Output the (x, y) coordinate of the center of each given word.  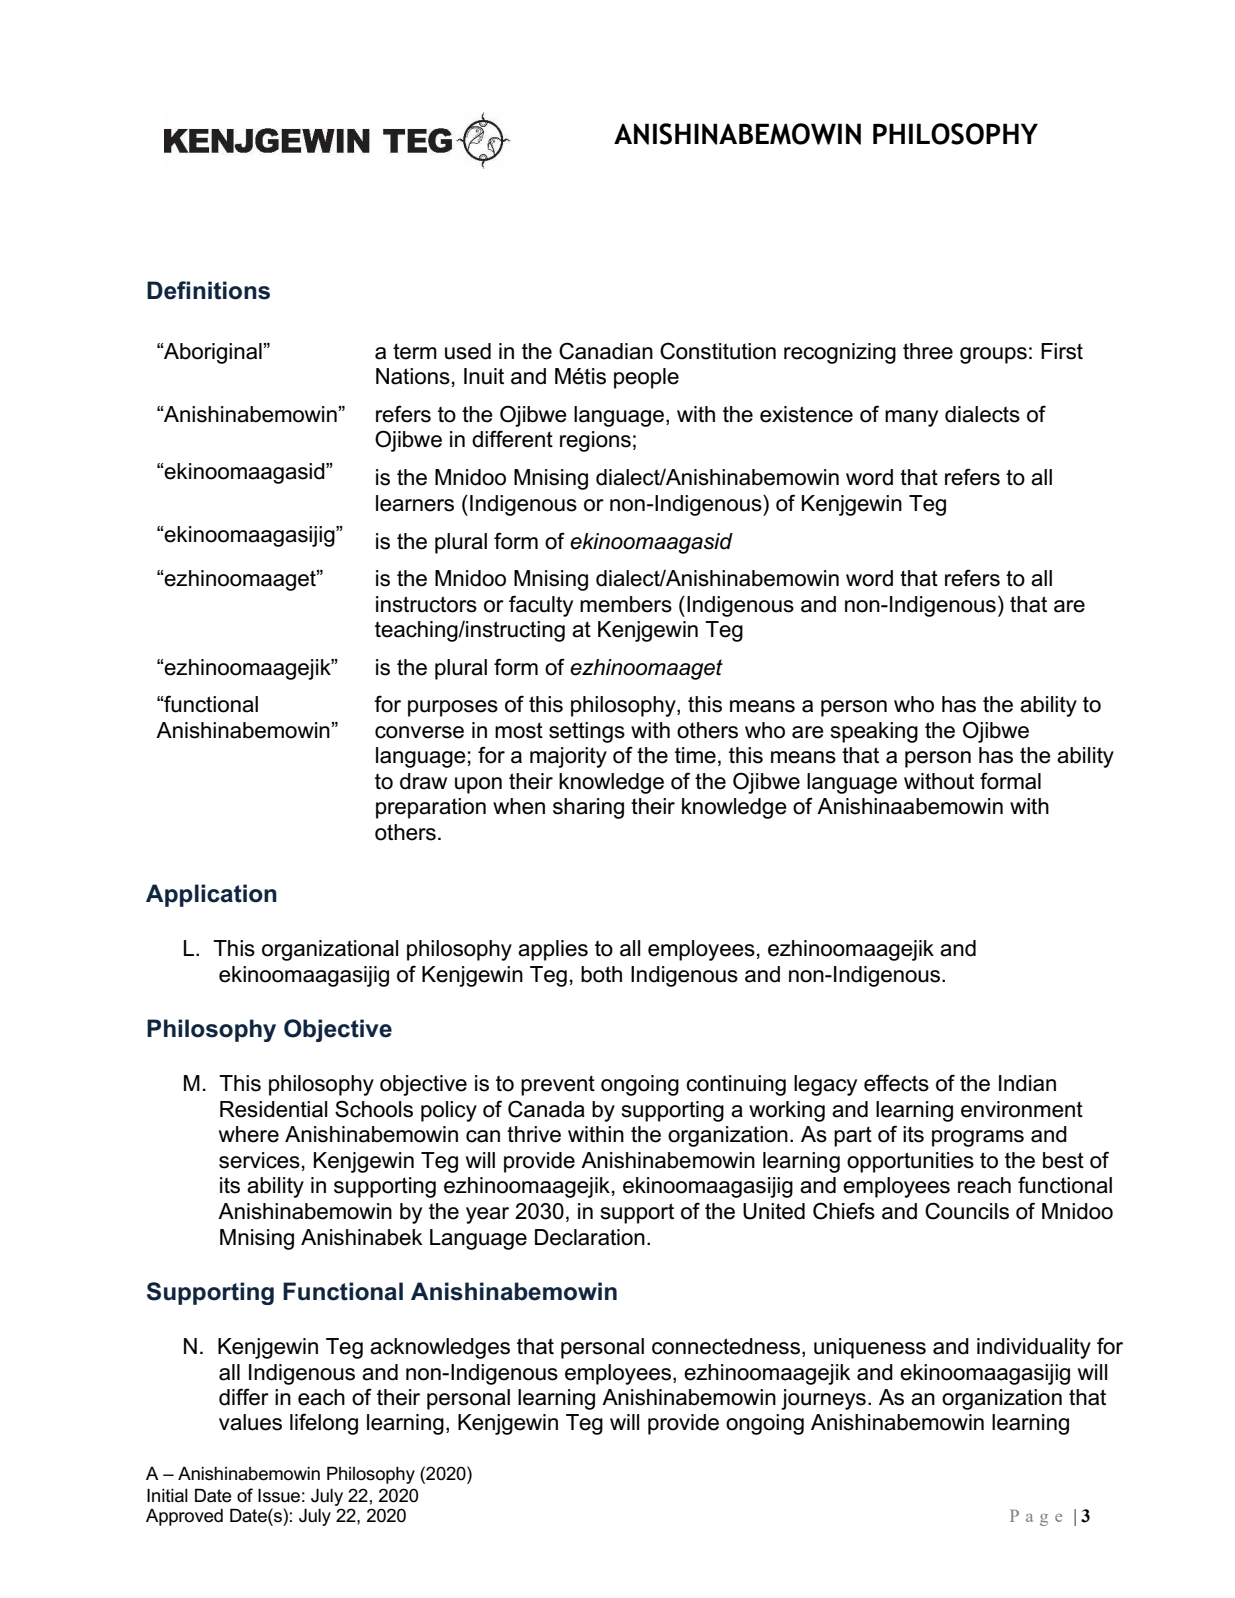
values (250, 1422)
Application (211, 895)
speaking (874, 732)
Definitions (208, 290)
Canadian (606, 351)
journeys (823, 1399)
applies (553, 950)
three (928, 351)
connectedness (726, 1346)
